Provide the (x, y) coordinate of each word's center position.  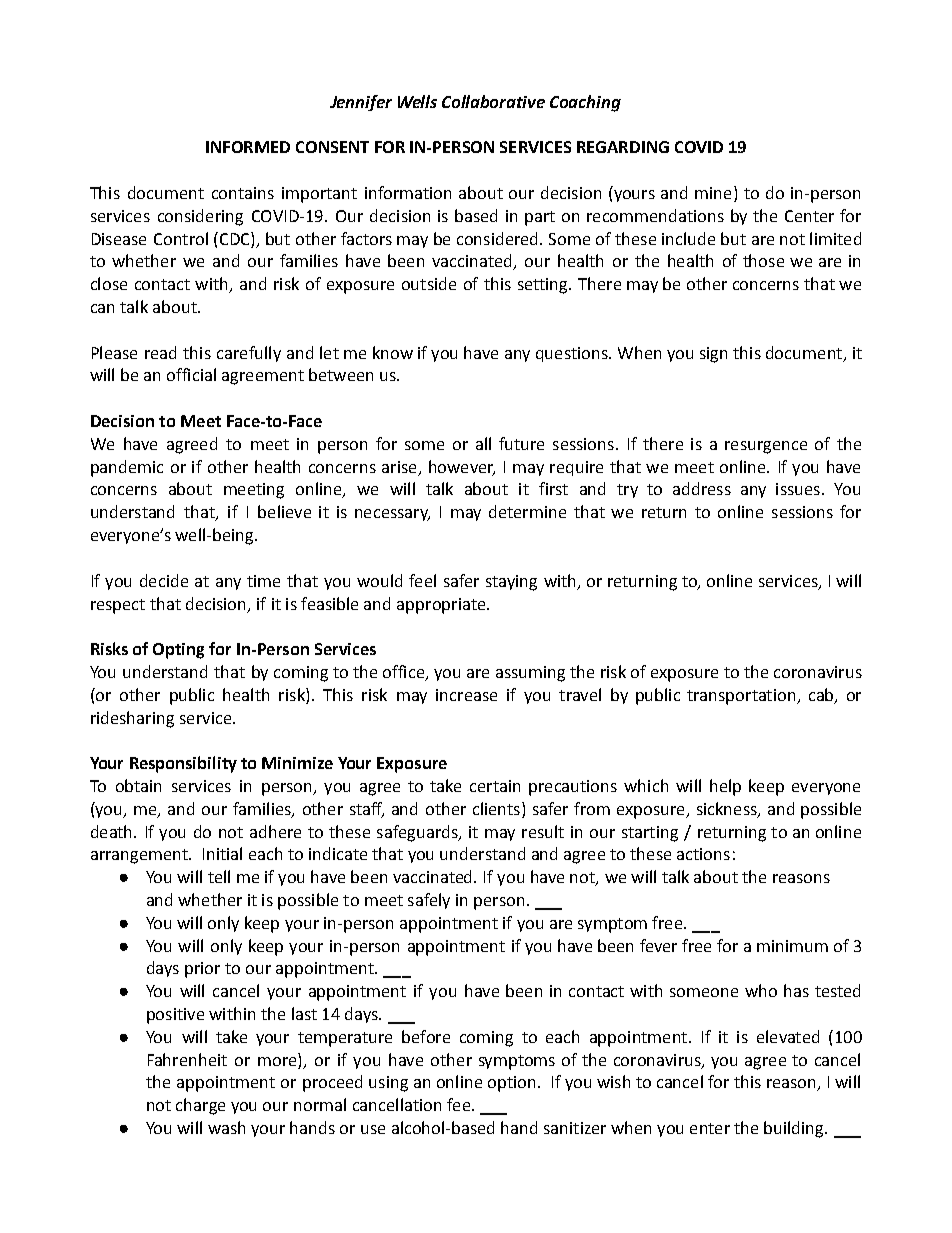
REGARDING (623, 147)
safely (429, 901)
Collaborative (493, 101)
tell (219, 876)
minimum (792, 946)
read (160, 352)
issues (798, 489)
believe (284, 511)
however (462, 467)
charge (200, 1106)
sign (713, 355)
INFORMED (248, 147)
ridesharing (132, 719)
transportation (742, 697)
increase (466, 695)
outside (429, 283)
